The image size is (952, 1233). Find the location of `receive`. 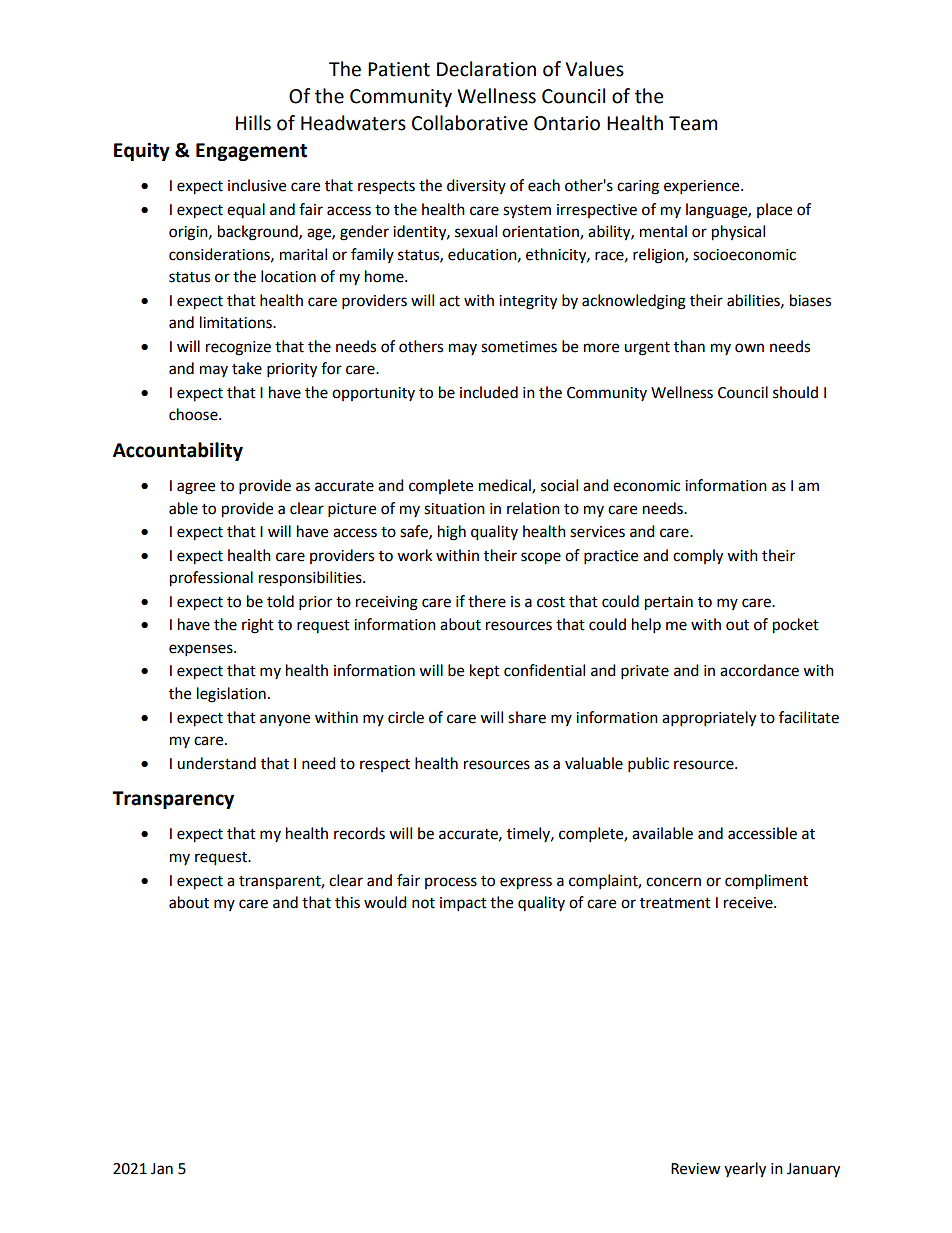

receive is located at coordinates (749, 903).
